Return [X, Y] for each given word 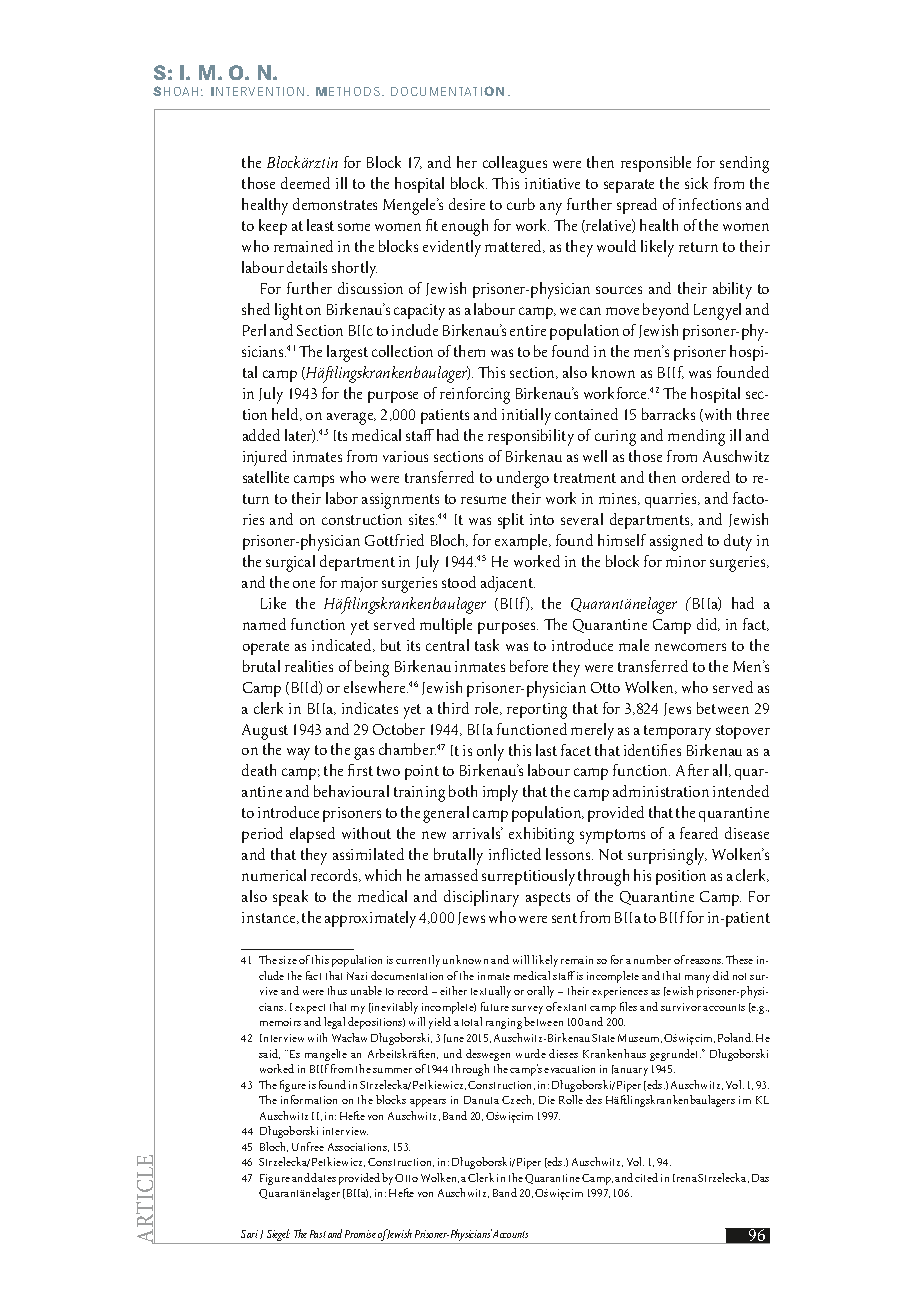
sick [696, 183]
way [298, 754]
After [692, 770]
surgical [290, 563]
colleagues [515, 164]
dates [323, 1177]
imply [500, 793]
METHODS [348, 91]
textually [491, 992]
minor [686, 561]
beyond [666, 311]
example [522, 542]
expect [310, 1009]
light [289, 311]
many [697, 979]
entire [528, 330]
